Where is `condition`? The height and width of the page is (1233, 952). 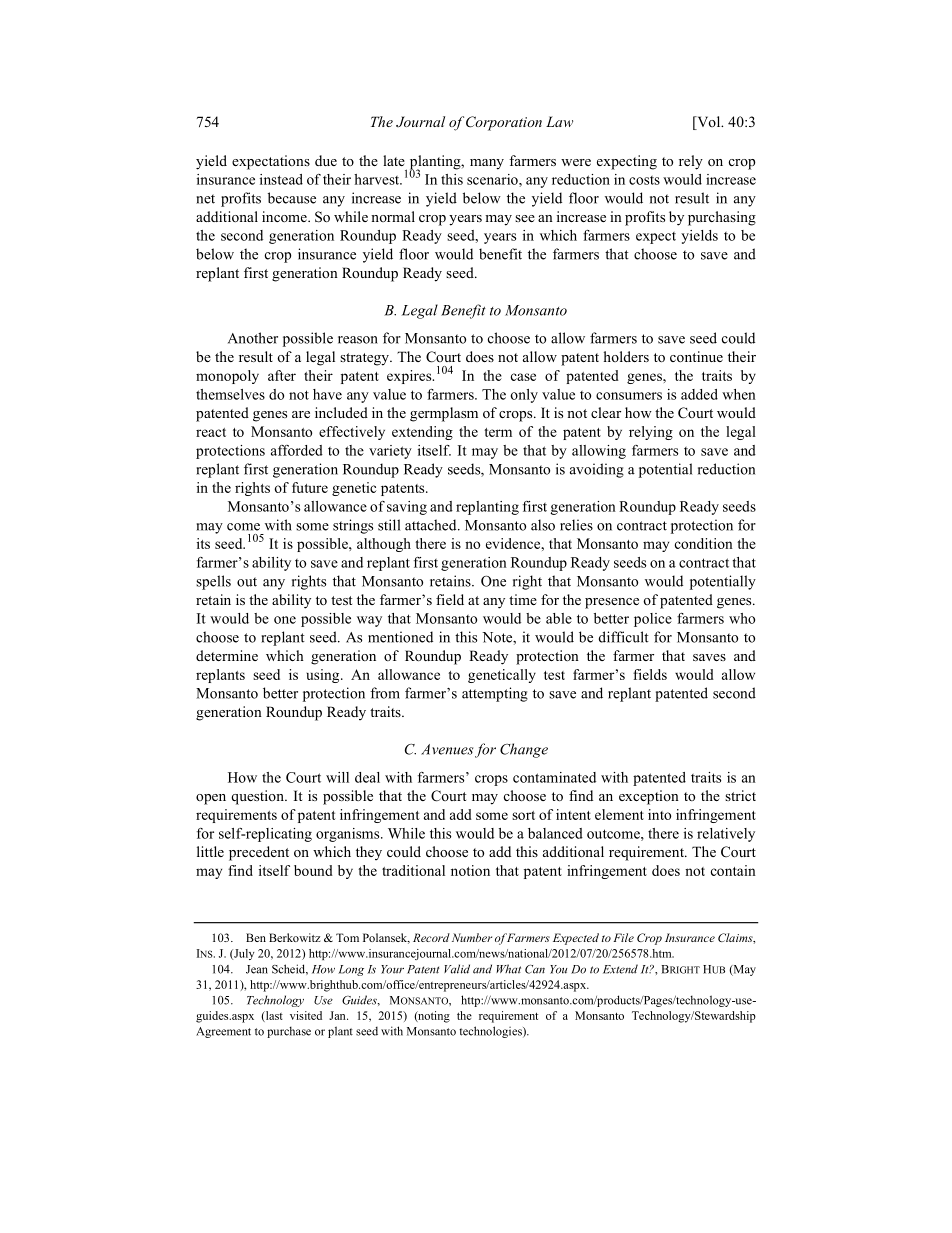
condition is located at coordinates (704, 543).
